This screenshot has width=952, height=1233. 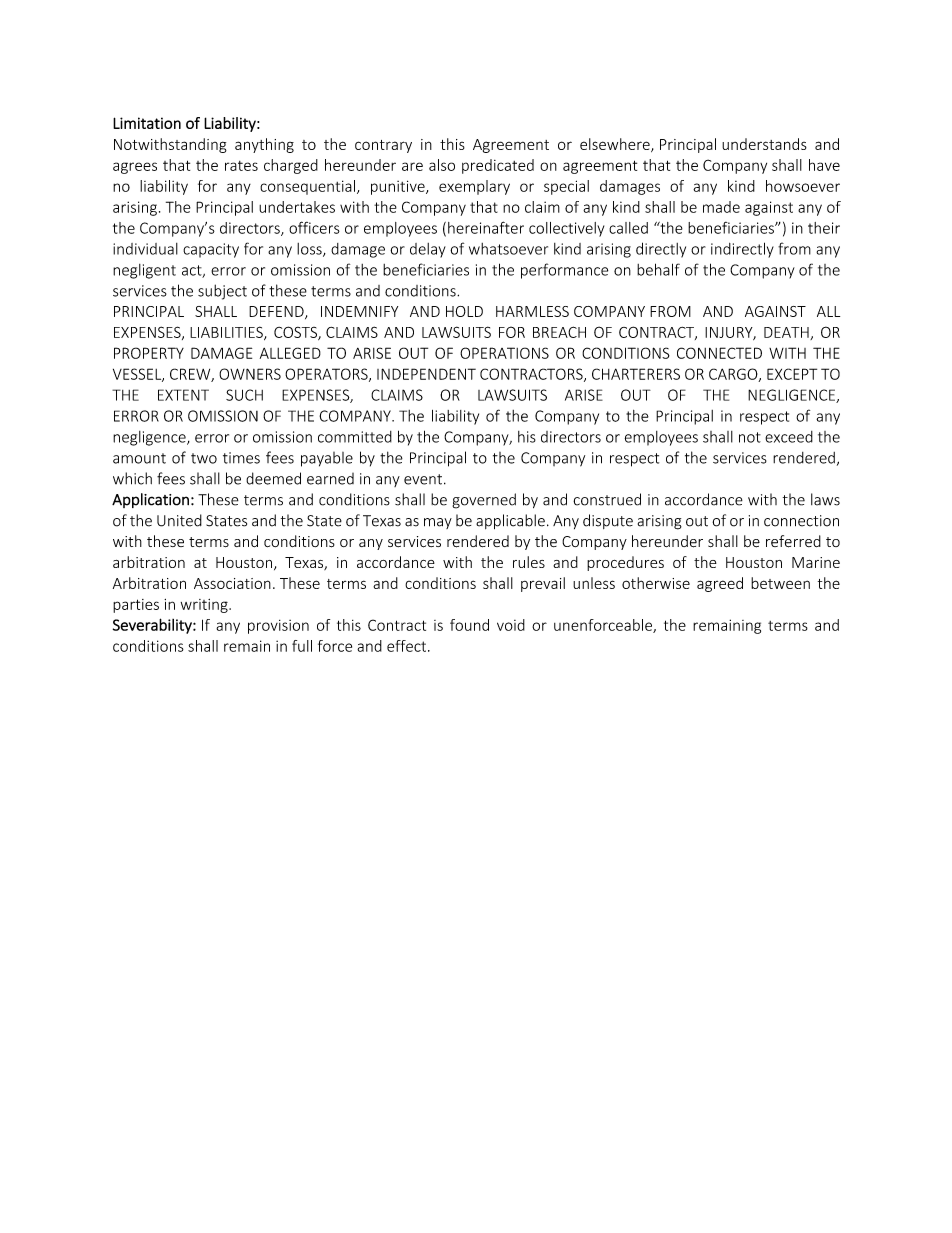 What do you see at coordinates (264, 145) in the screenshot?
I see `anything` at bounding box center [264, 145].
